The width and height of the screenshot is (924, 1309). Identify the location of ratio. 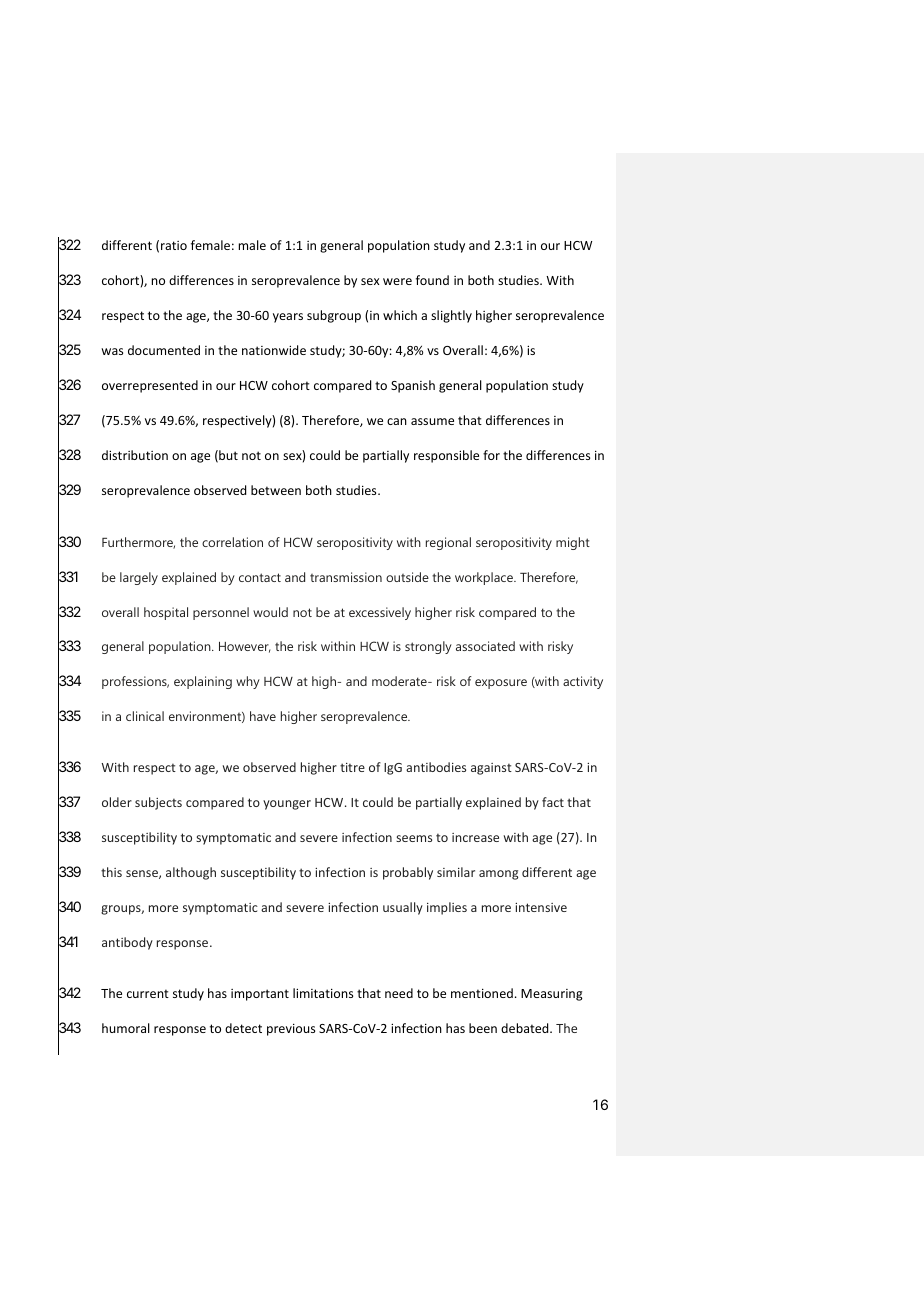
(174, 245).
